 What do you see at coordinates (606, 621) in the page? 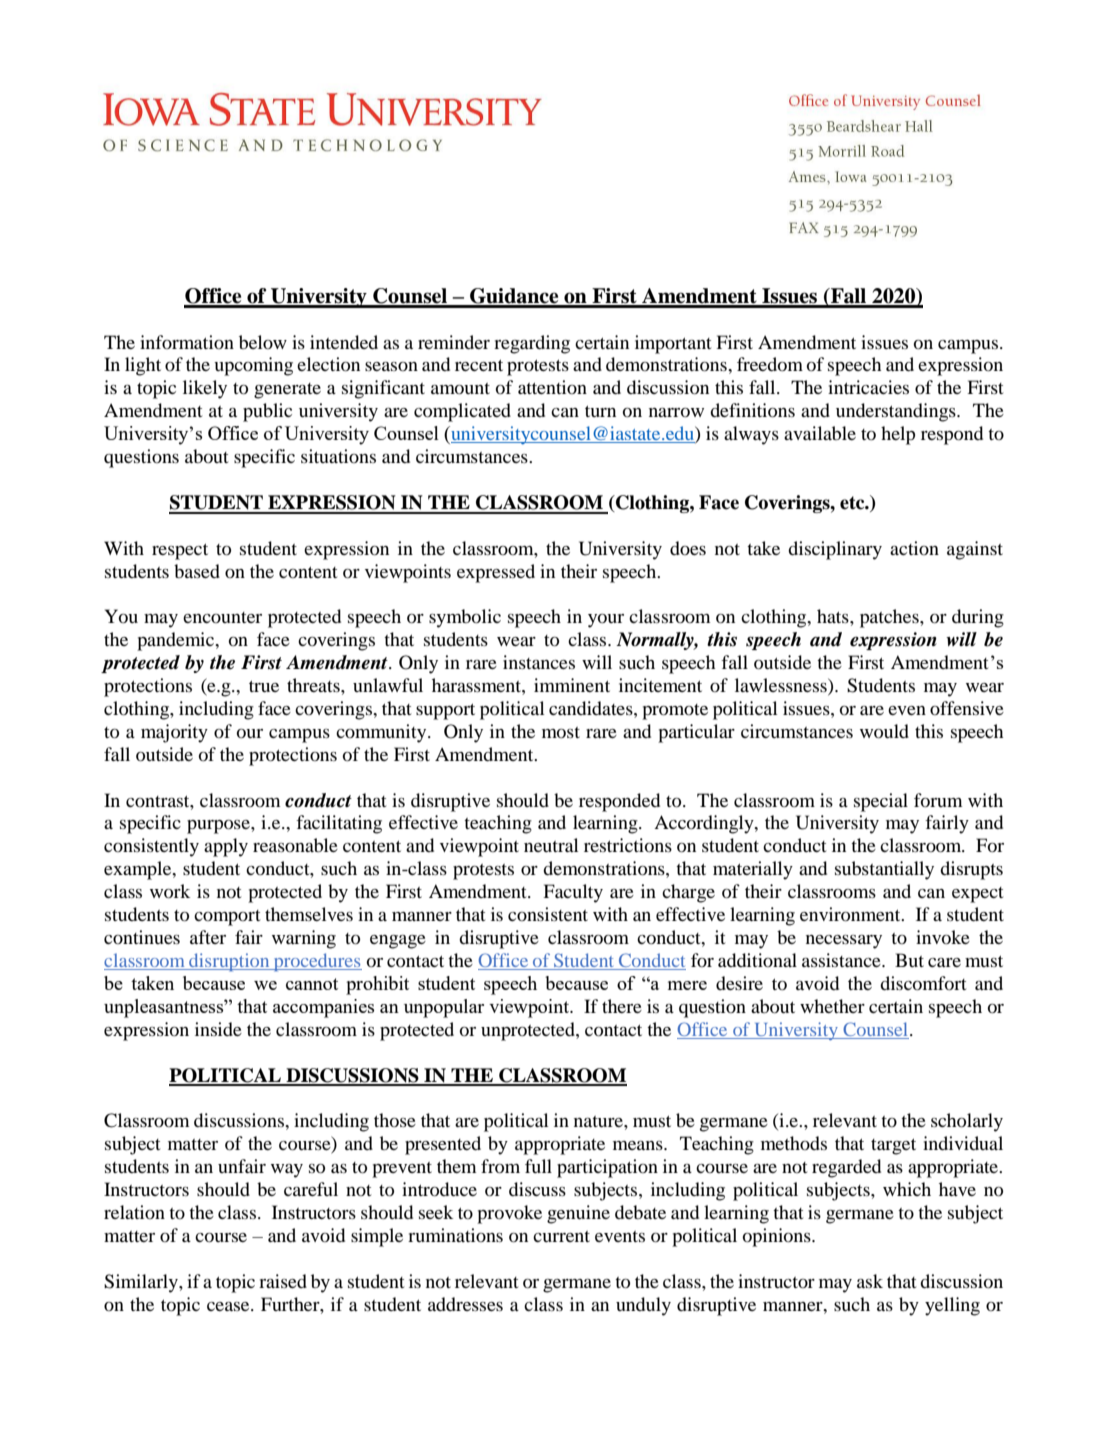
I see `your` at bounding box center [606, 621].
